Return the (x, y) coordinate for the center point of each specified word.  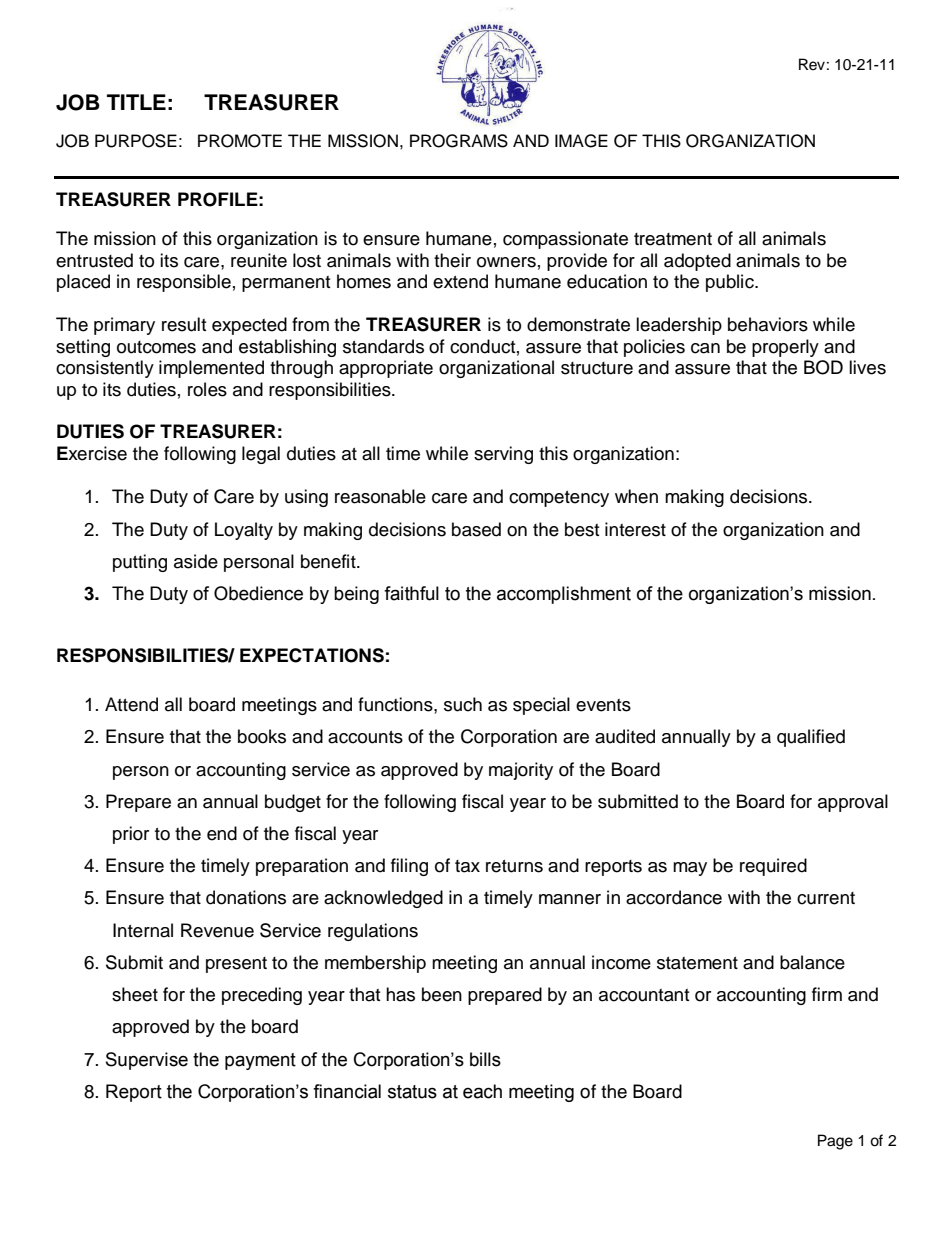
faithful (411, 593)
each (482, 1091)
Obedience (258, 593)
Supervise (147, 1061)
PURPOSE (136, 141)
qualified (811, 738)
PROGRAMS (459, 141)
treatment (673, 239)
